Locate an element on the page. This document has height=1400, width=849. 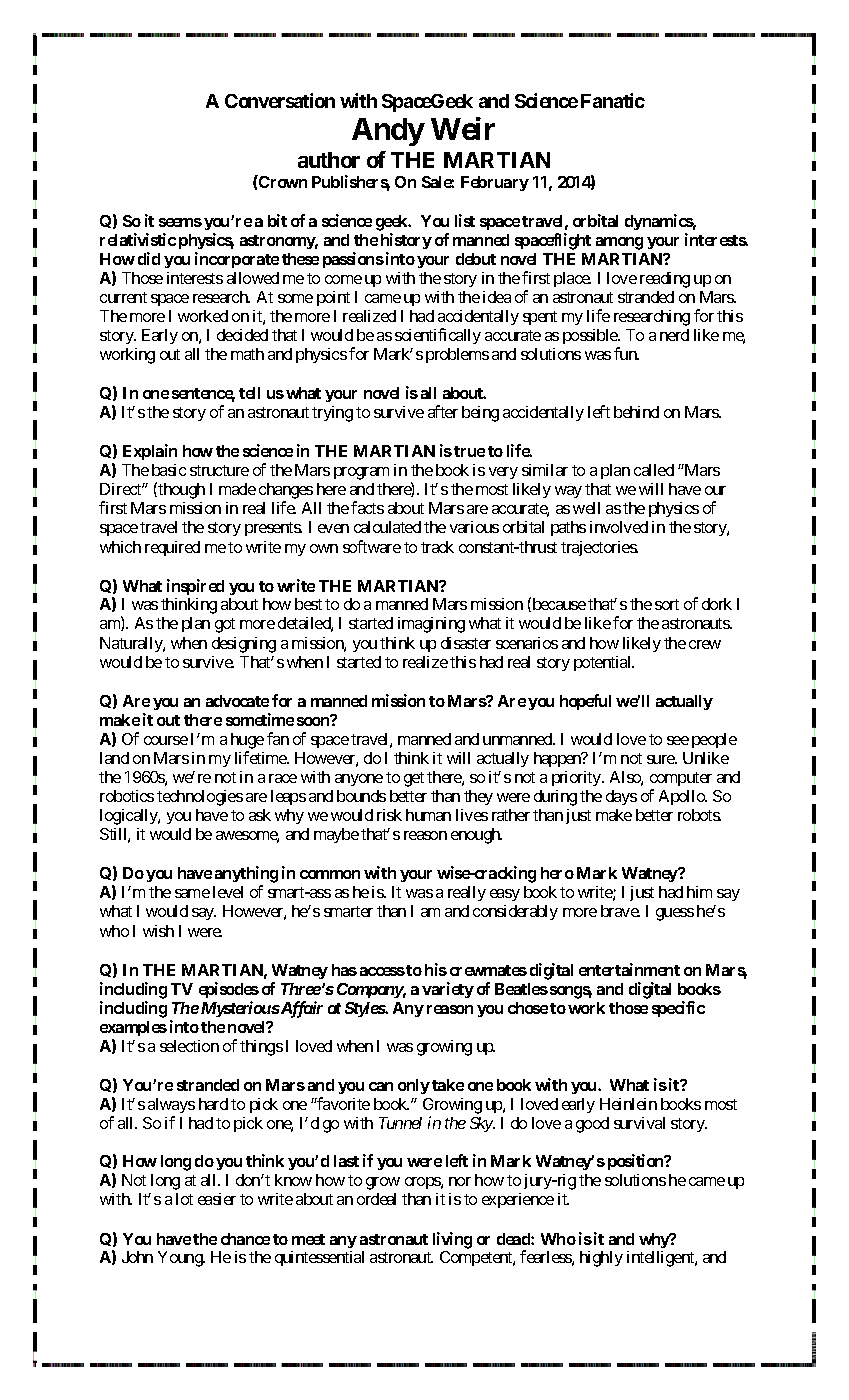
wish is located at coordinates (158, 931).
